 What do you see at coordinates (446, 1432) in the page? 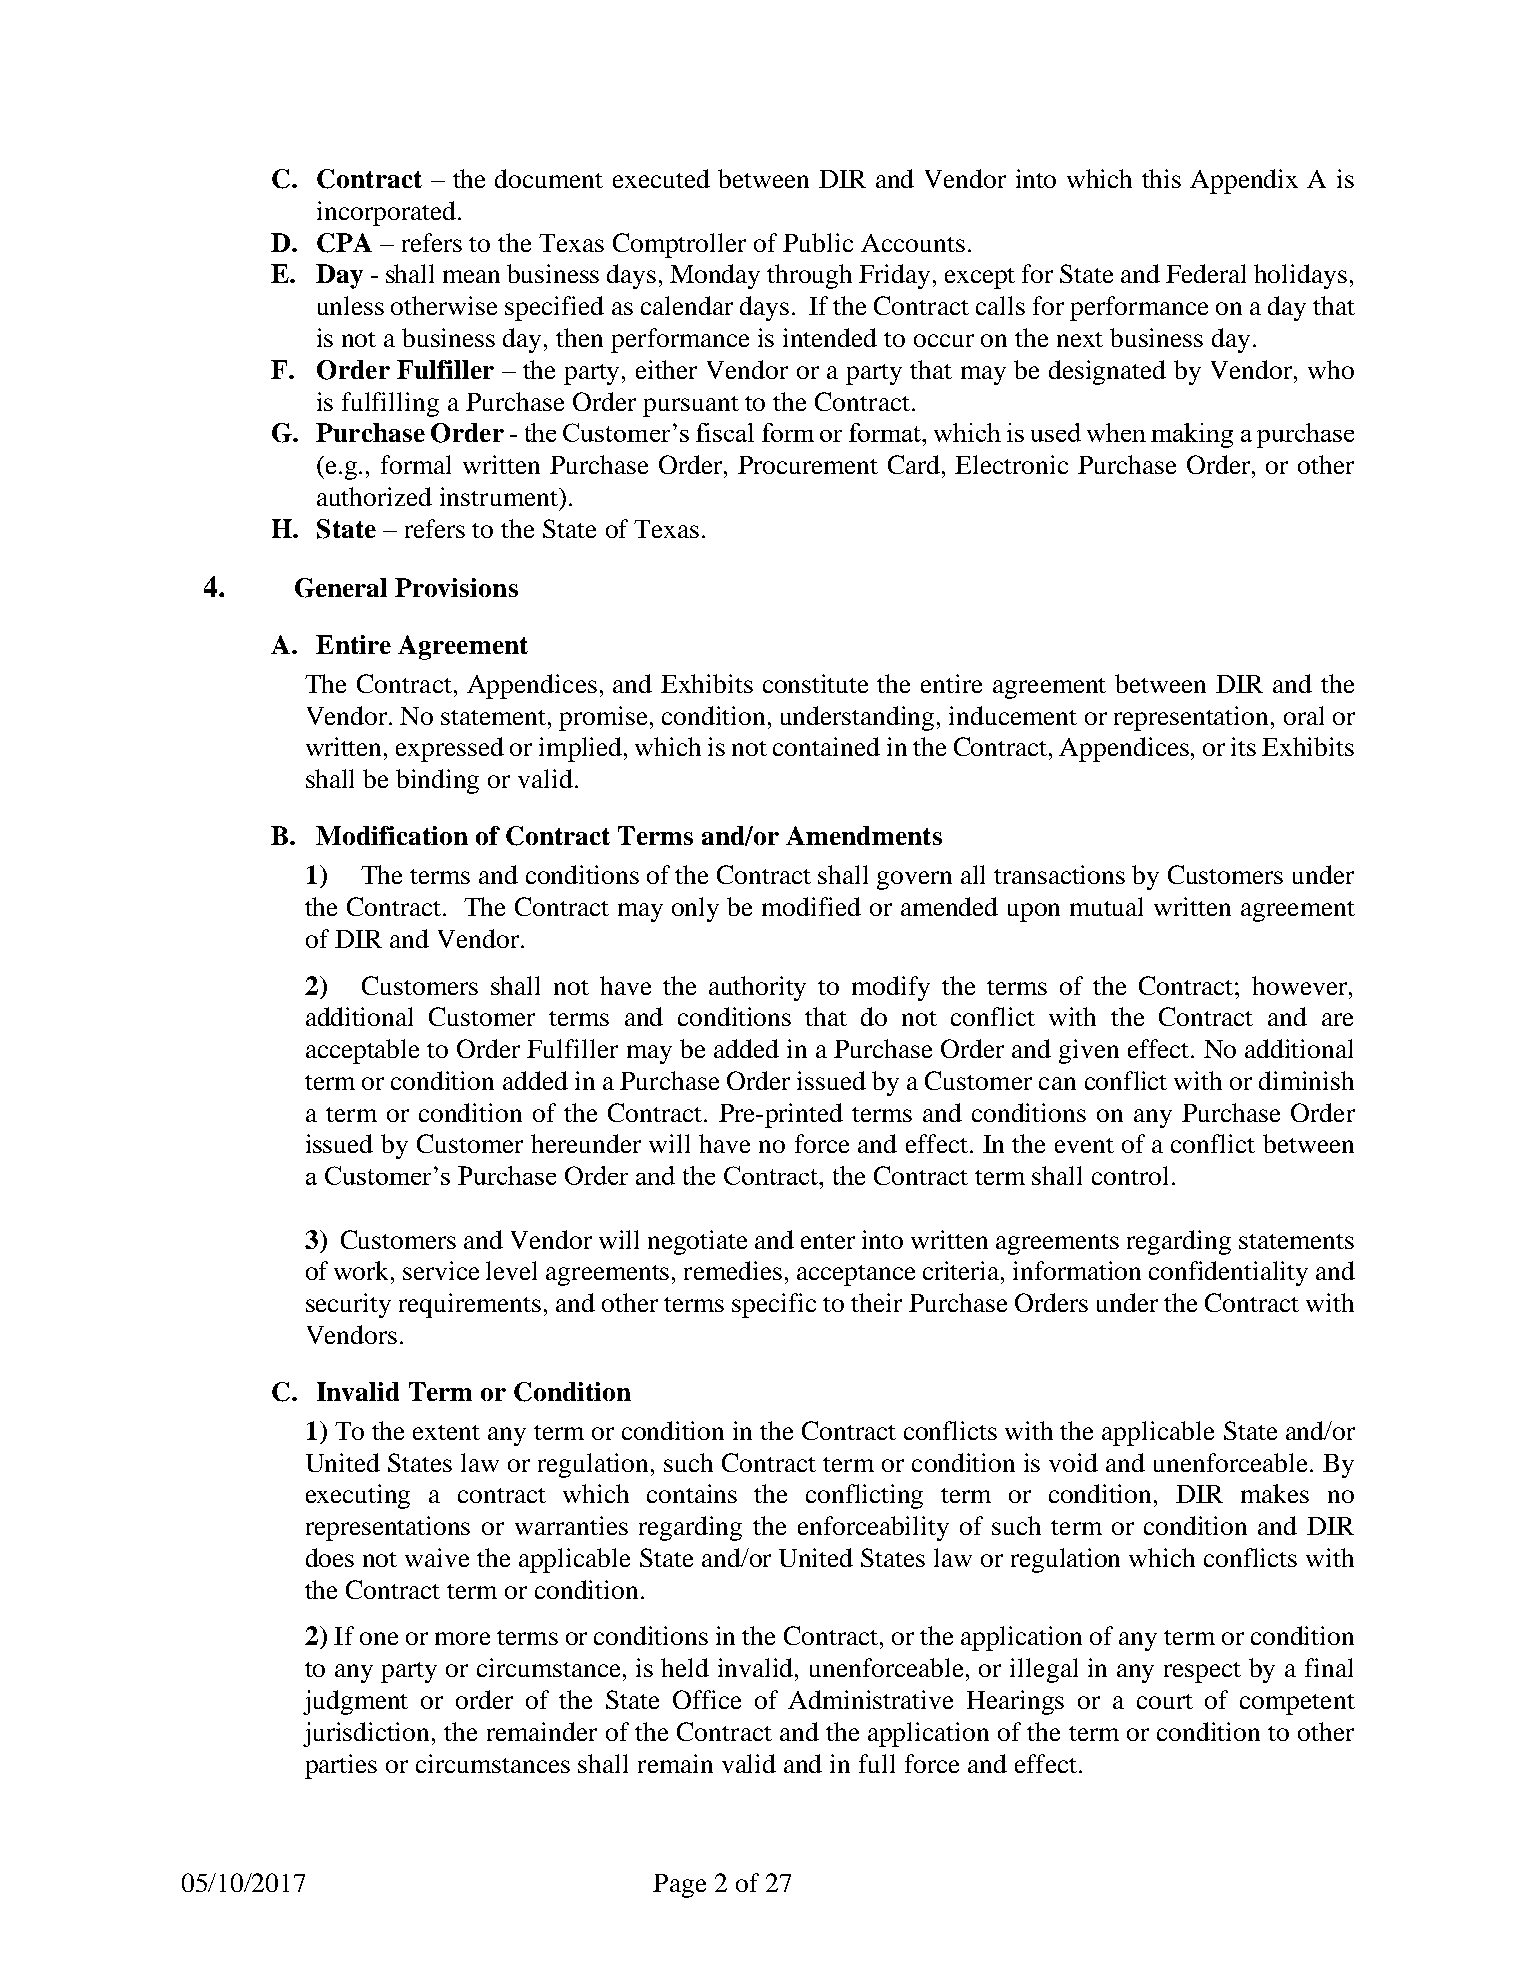
I see `extent` at bounding box center [446, 1432].
